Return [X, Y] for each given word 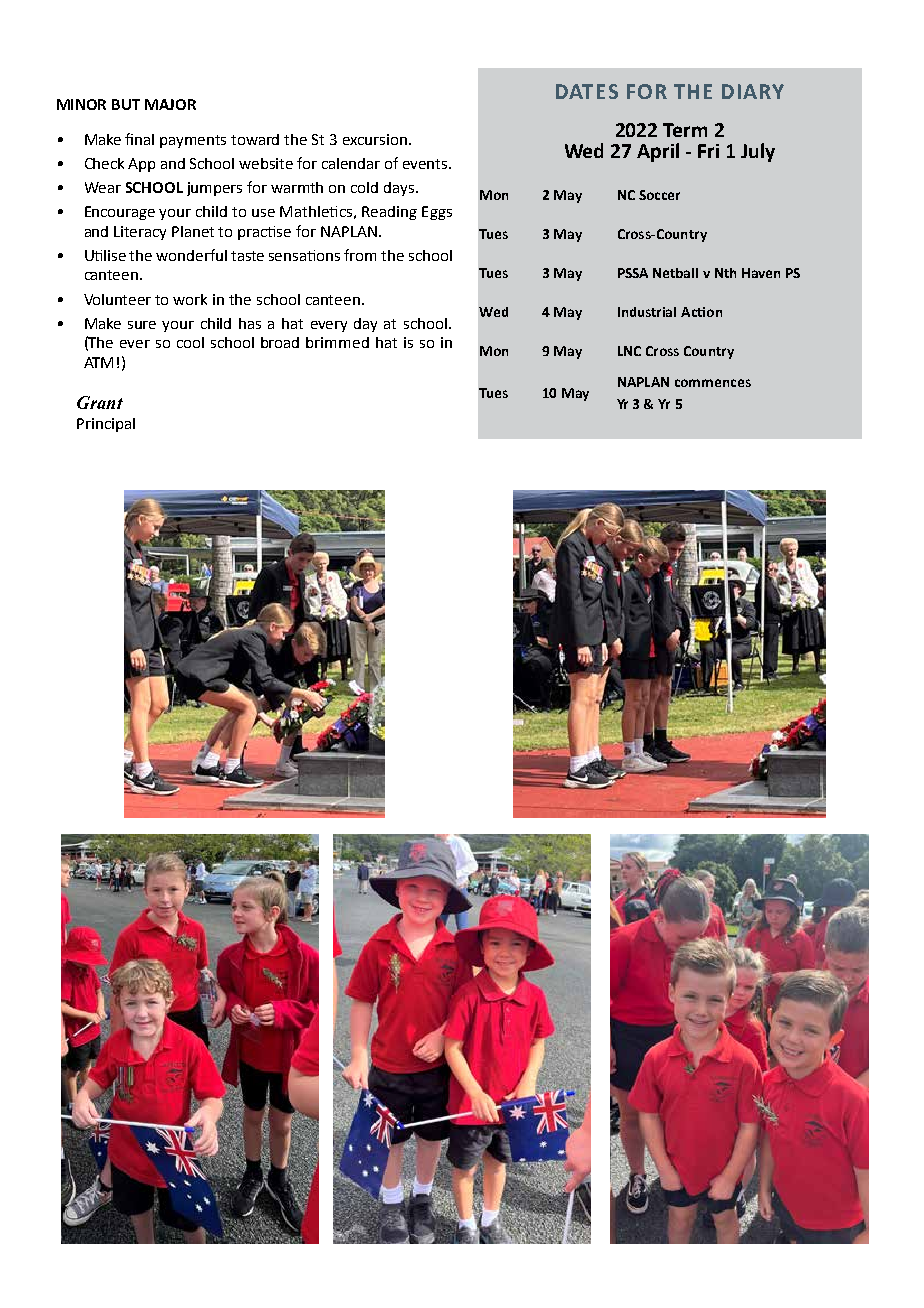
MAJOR [170, 104]
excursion [375, 139]
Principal [106, 425]
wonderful [191, 255]
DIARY [753, 91]
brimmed [337, 342]
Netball [675, 273]
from [360, 255]
